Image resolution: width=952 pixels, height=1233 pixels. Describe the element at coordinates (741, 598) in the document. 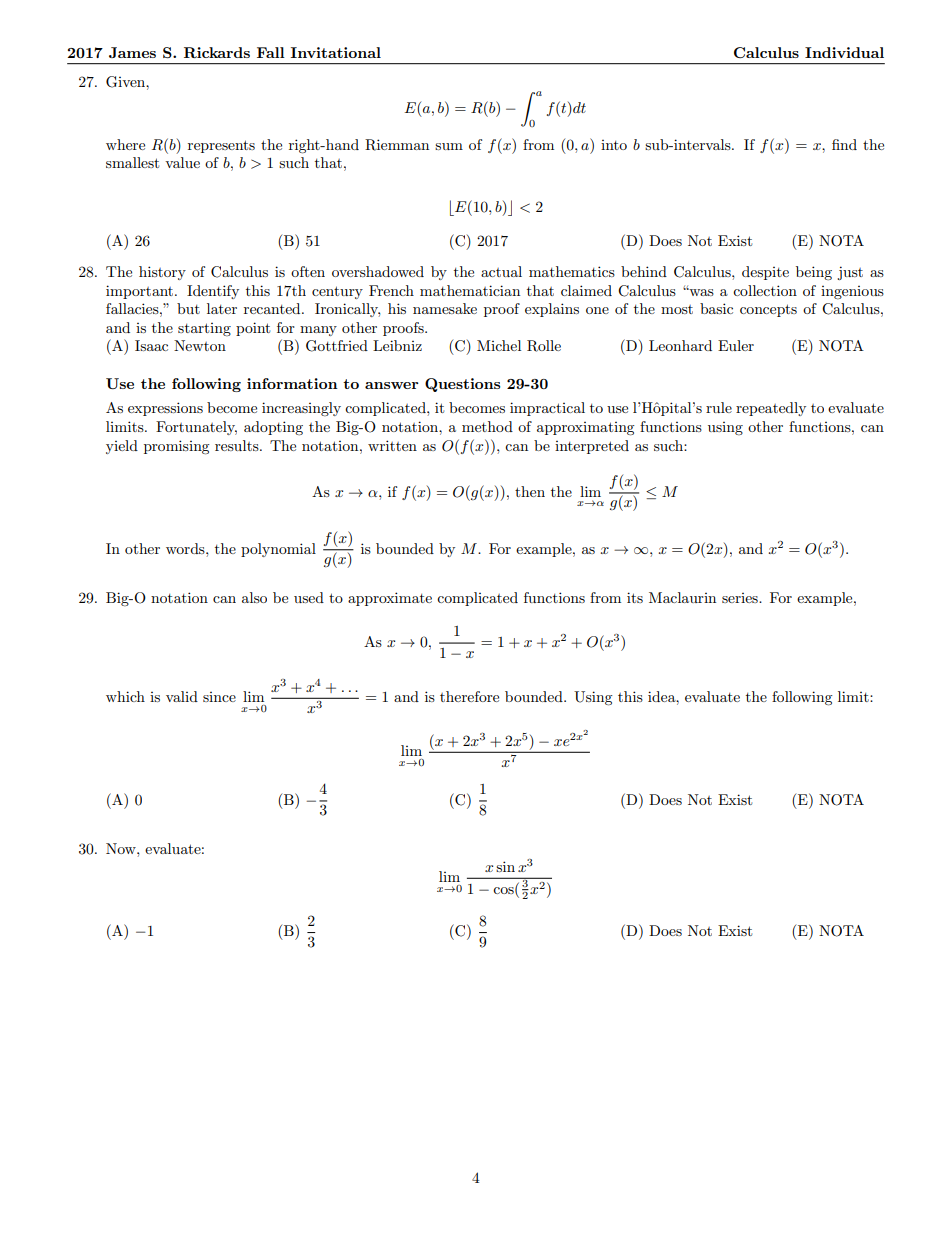

I see `series` at that location.
